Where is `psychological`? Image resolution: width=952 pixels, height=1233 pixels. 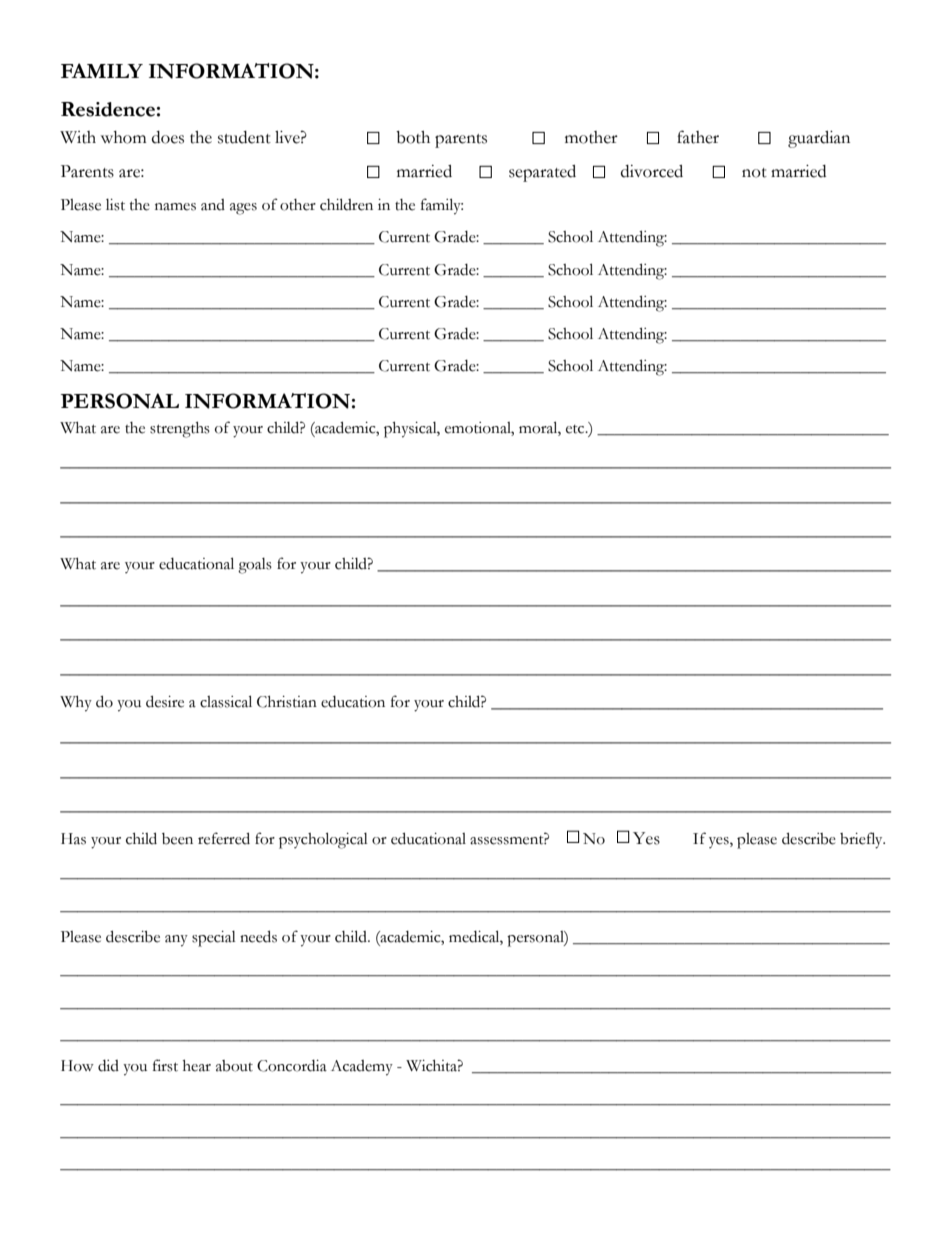
psychological is located at coordinates (323, 840).
